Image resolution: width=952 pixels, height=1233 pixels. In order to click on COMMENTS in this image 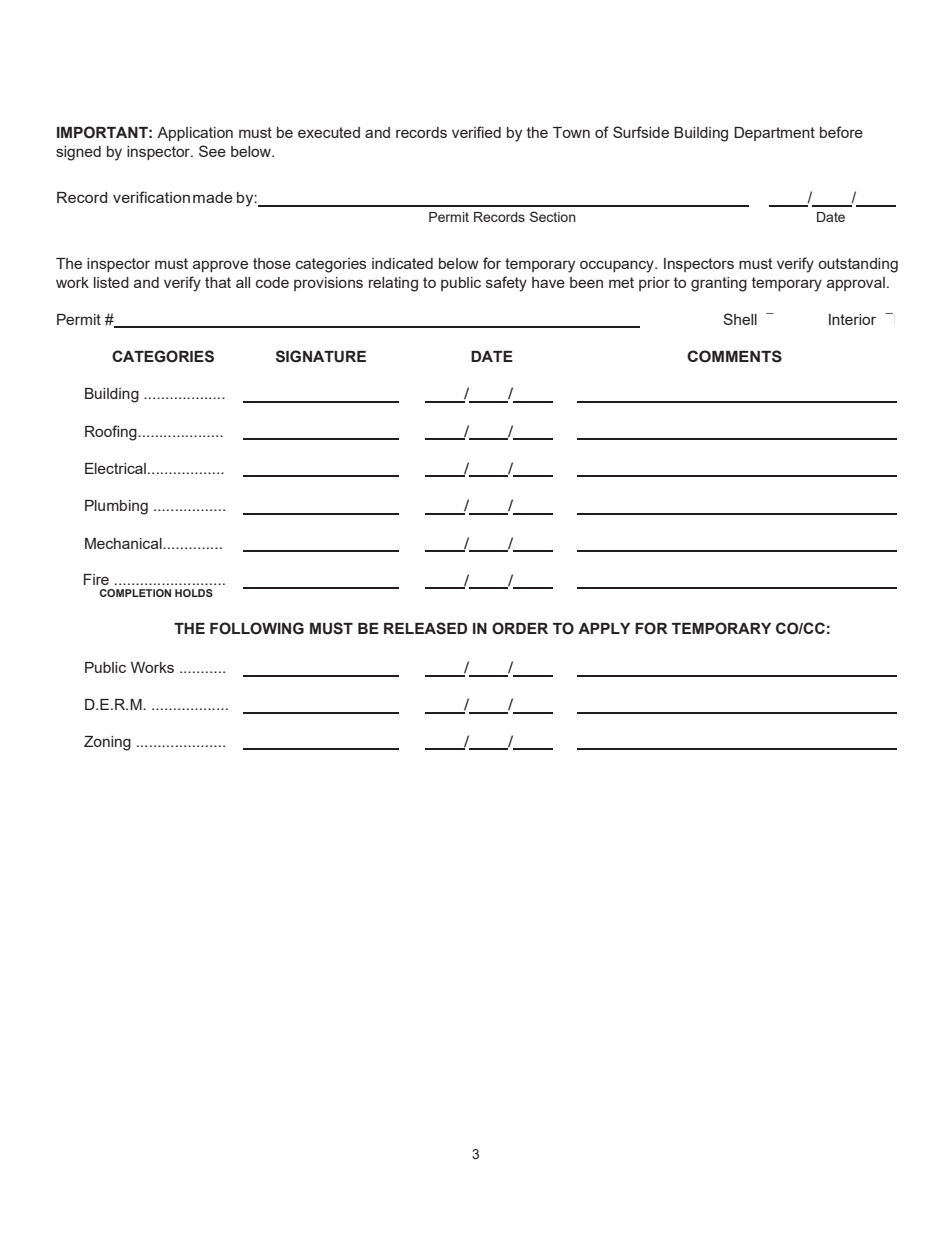, I will do `click(734, 356)`.
